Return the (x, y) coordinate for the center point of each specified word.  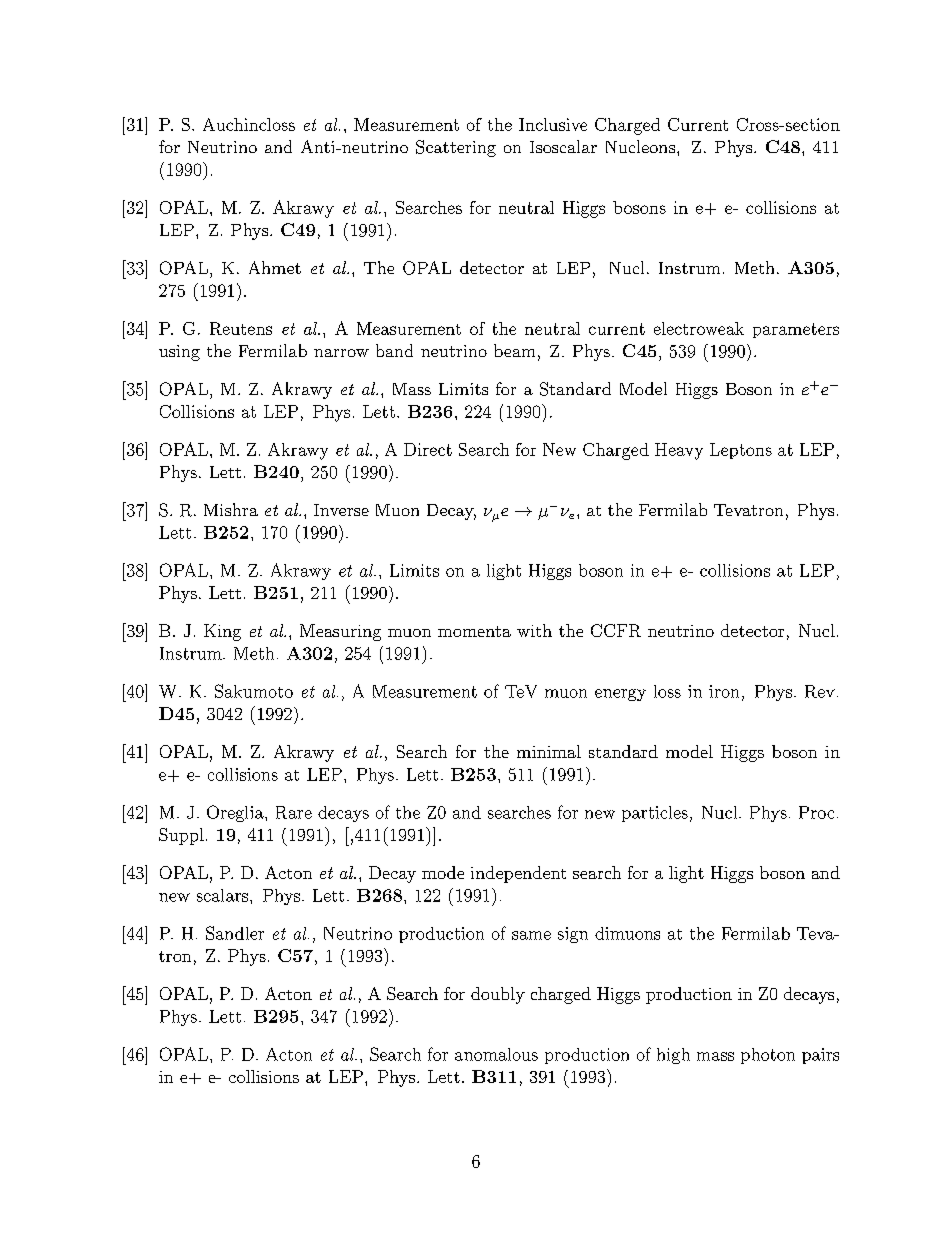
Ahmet (275, 267)
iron (724, 691)
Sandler (235, 933)
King (222, 632)
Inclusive (553, 124)
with (534, 630)
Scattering (456, 148)
